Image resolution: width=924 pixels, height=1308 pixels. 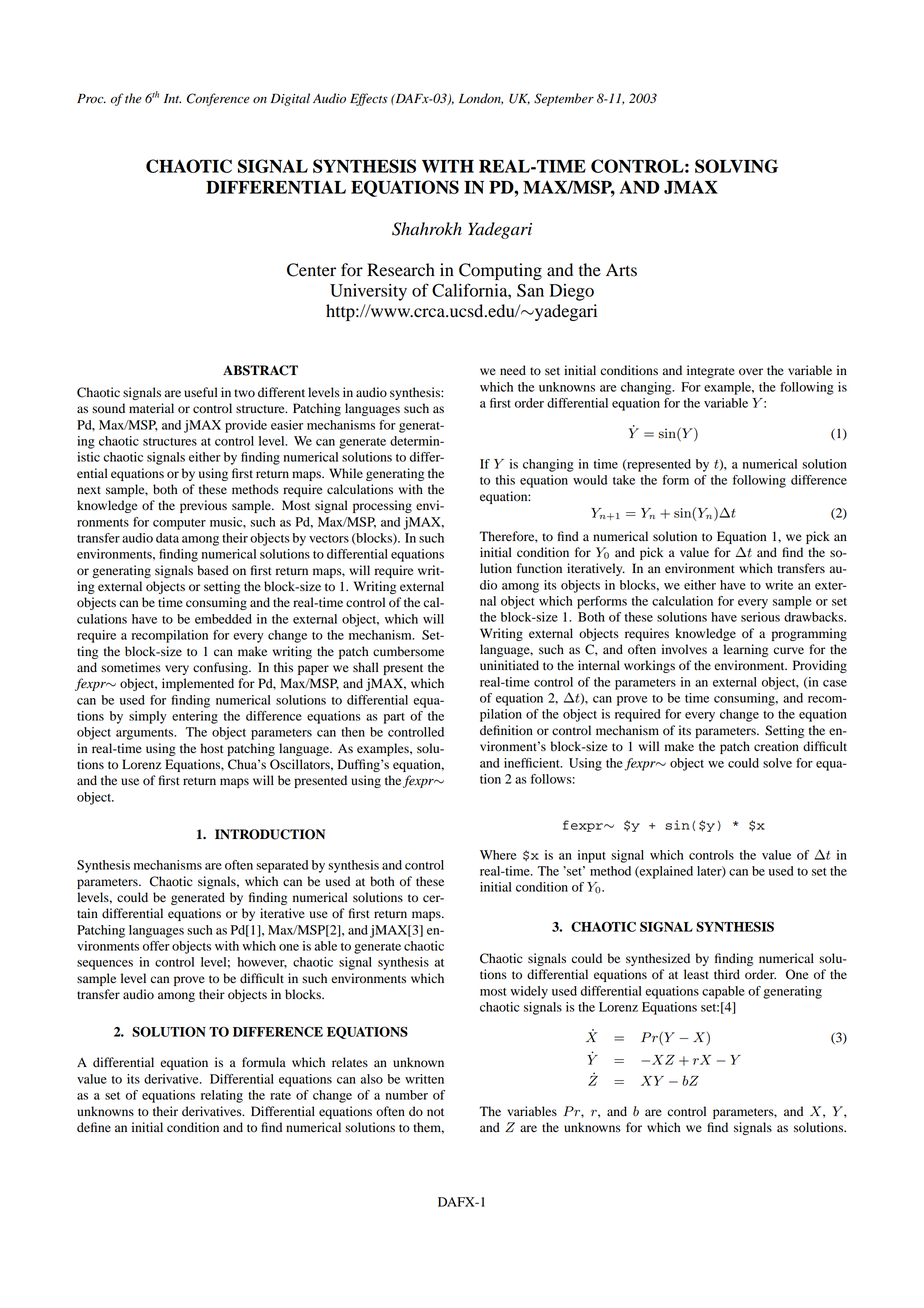 What do you see at coordinates (223, 619) in the screenshot?
I see `embedded` at bounding box center [223, 619].
